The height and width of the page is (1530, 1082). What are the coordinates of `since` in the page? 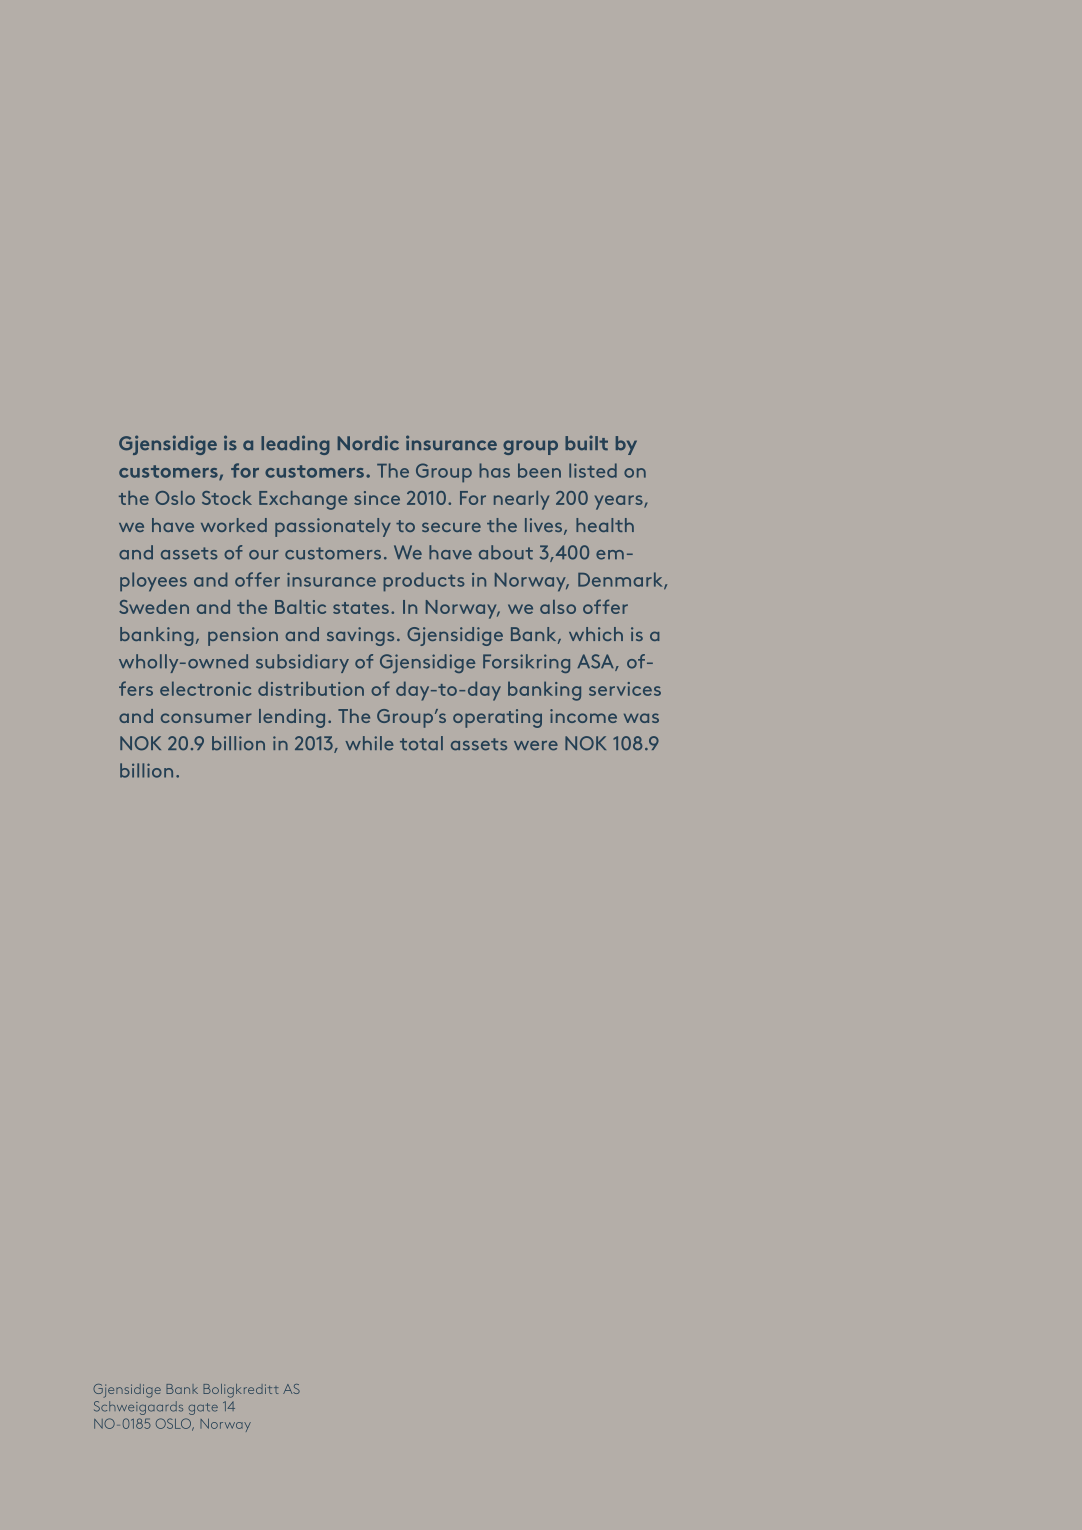 It's located at (377, 498).
